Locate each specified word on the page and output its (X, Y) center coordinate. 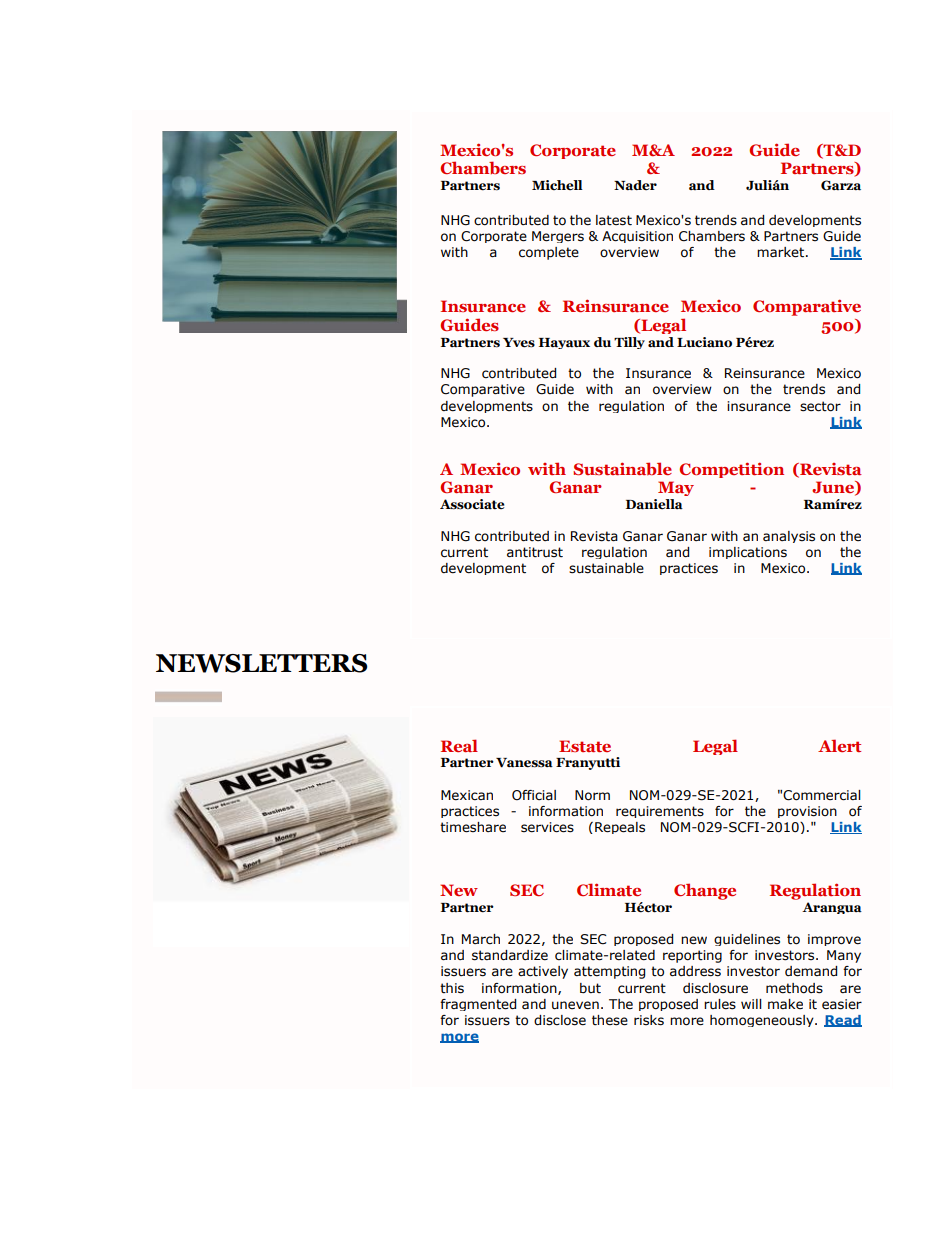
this (452, 988)
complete (549, 253)
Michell (557, 185)
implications (748, 553)
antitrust (535, 552)
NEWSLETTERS (262, 663)
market (782, 252)
